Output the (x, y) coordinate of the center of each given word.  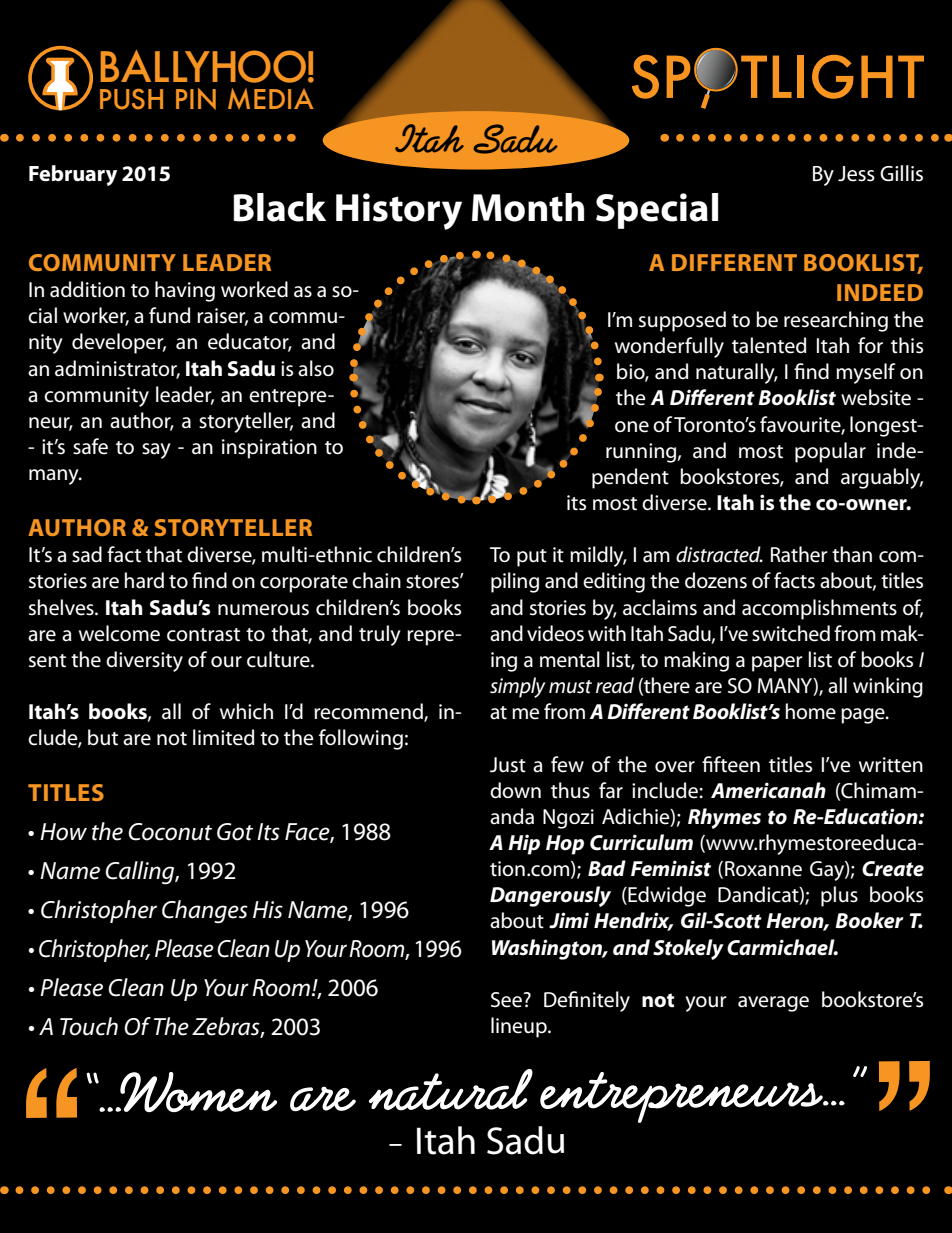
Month (528, 207)
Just (508, 765)
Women (197, 1092)
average (773, 1004)
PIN (196, 99)
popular (830, 452)
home (810, 711)
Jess (856, 174)
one (632, 427)
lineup (520, 1027)
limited (223, 737)
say (156, 451)
